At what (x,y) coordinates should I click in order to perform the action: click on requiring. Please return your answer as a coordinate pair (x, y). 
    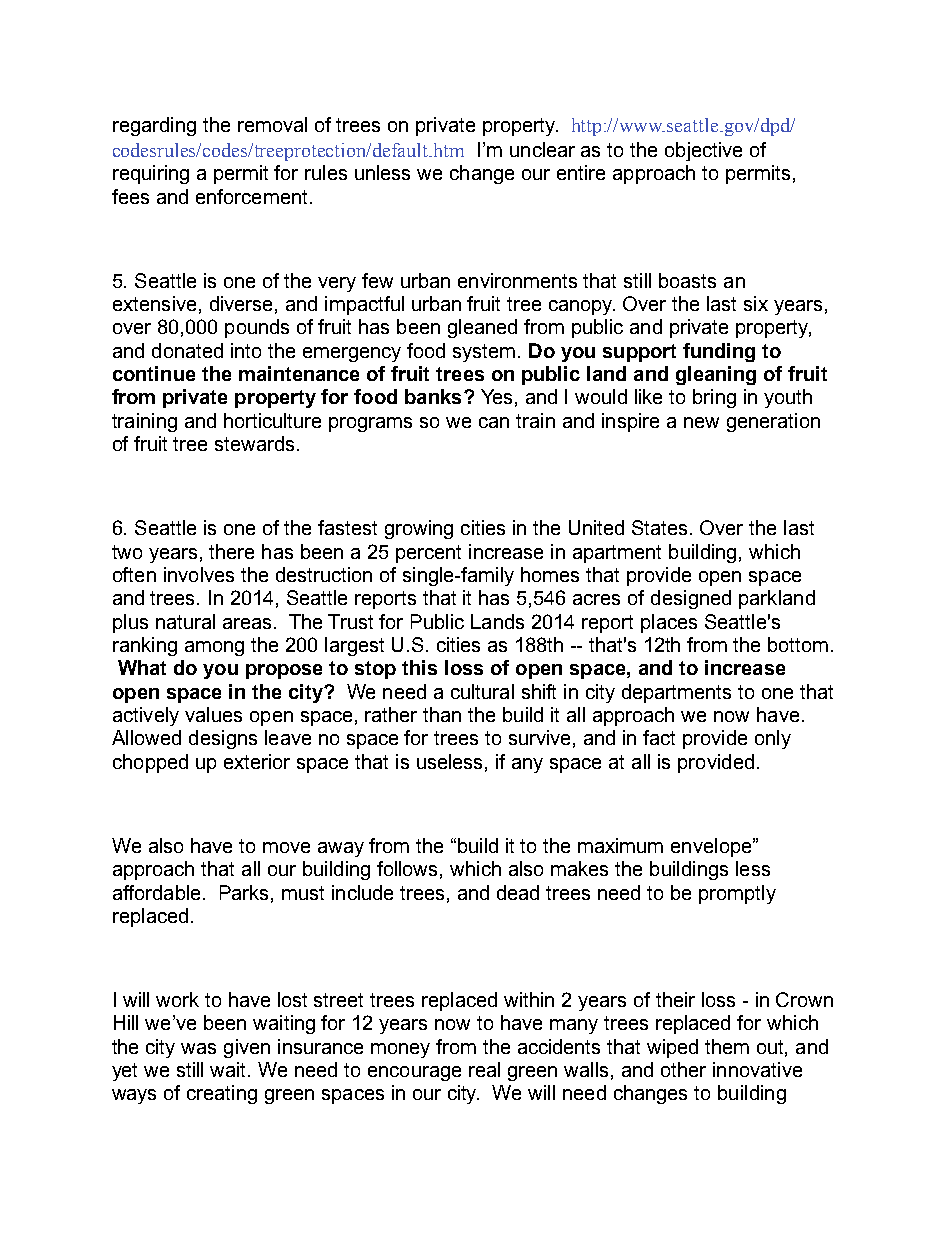
    Looking at the image, I should click on (151, 174).
